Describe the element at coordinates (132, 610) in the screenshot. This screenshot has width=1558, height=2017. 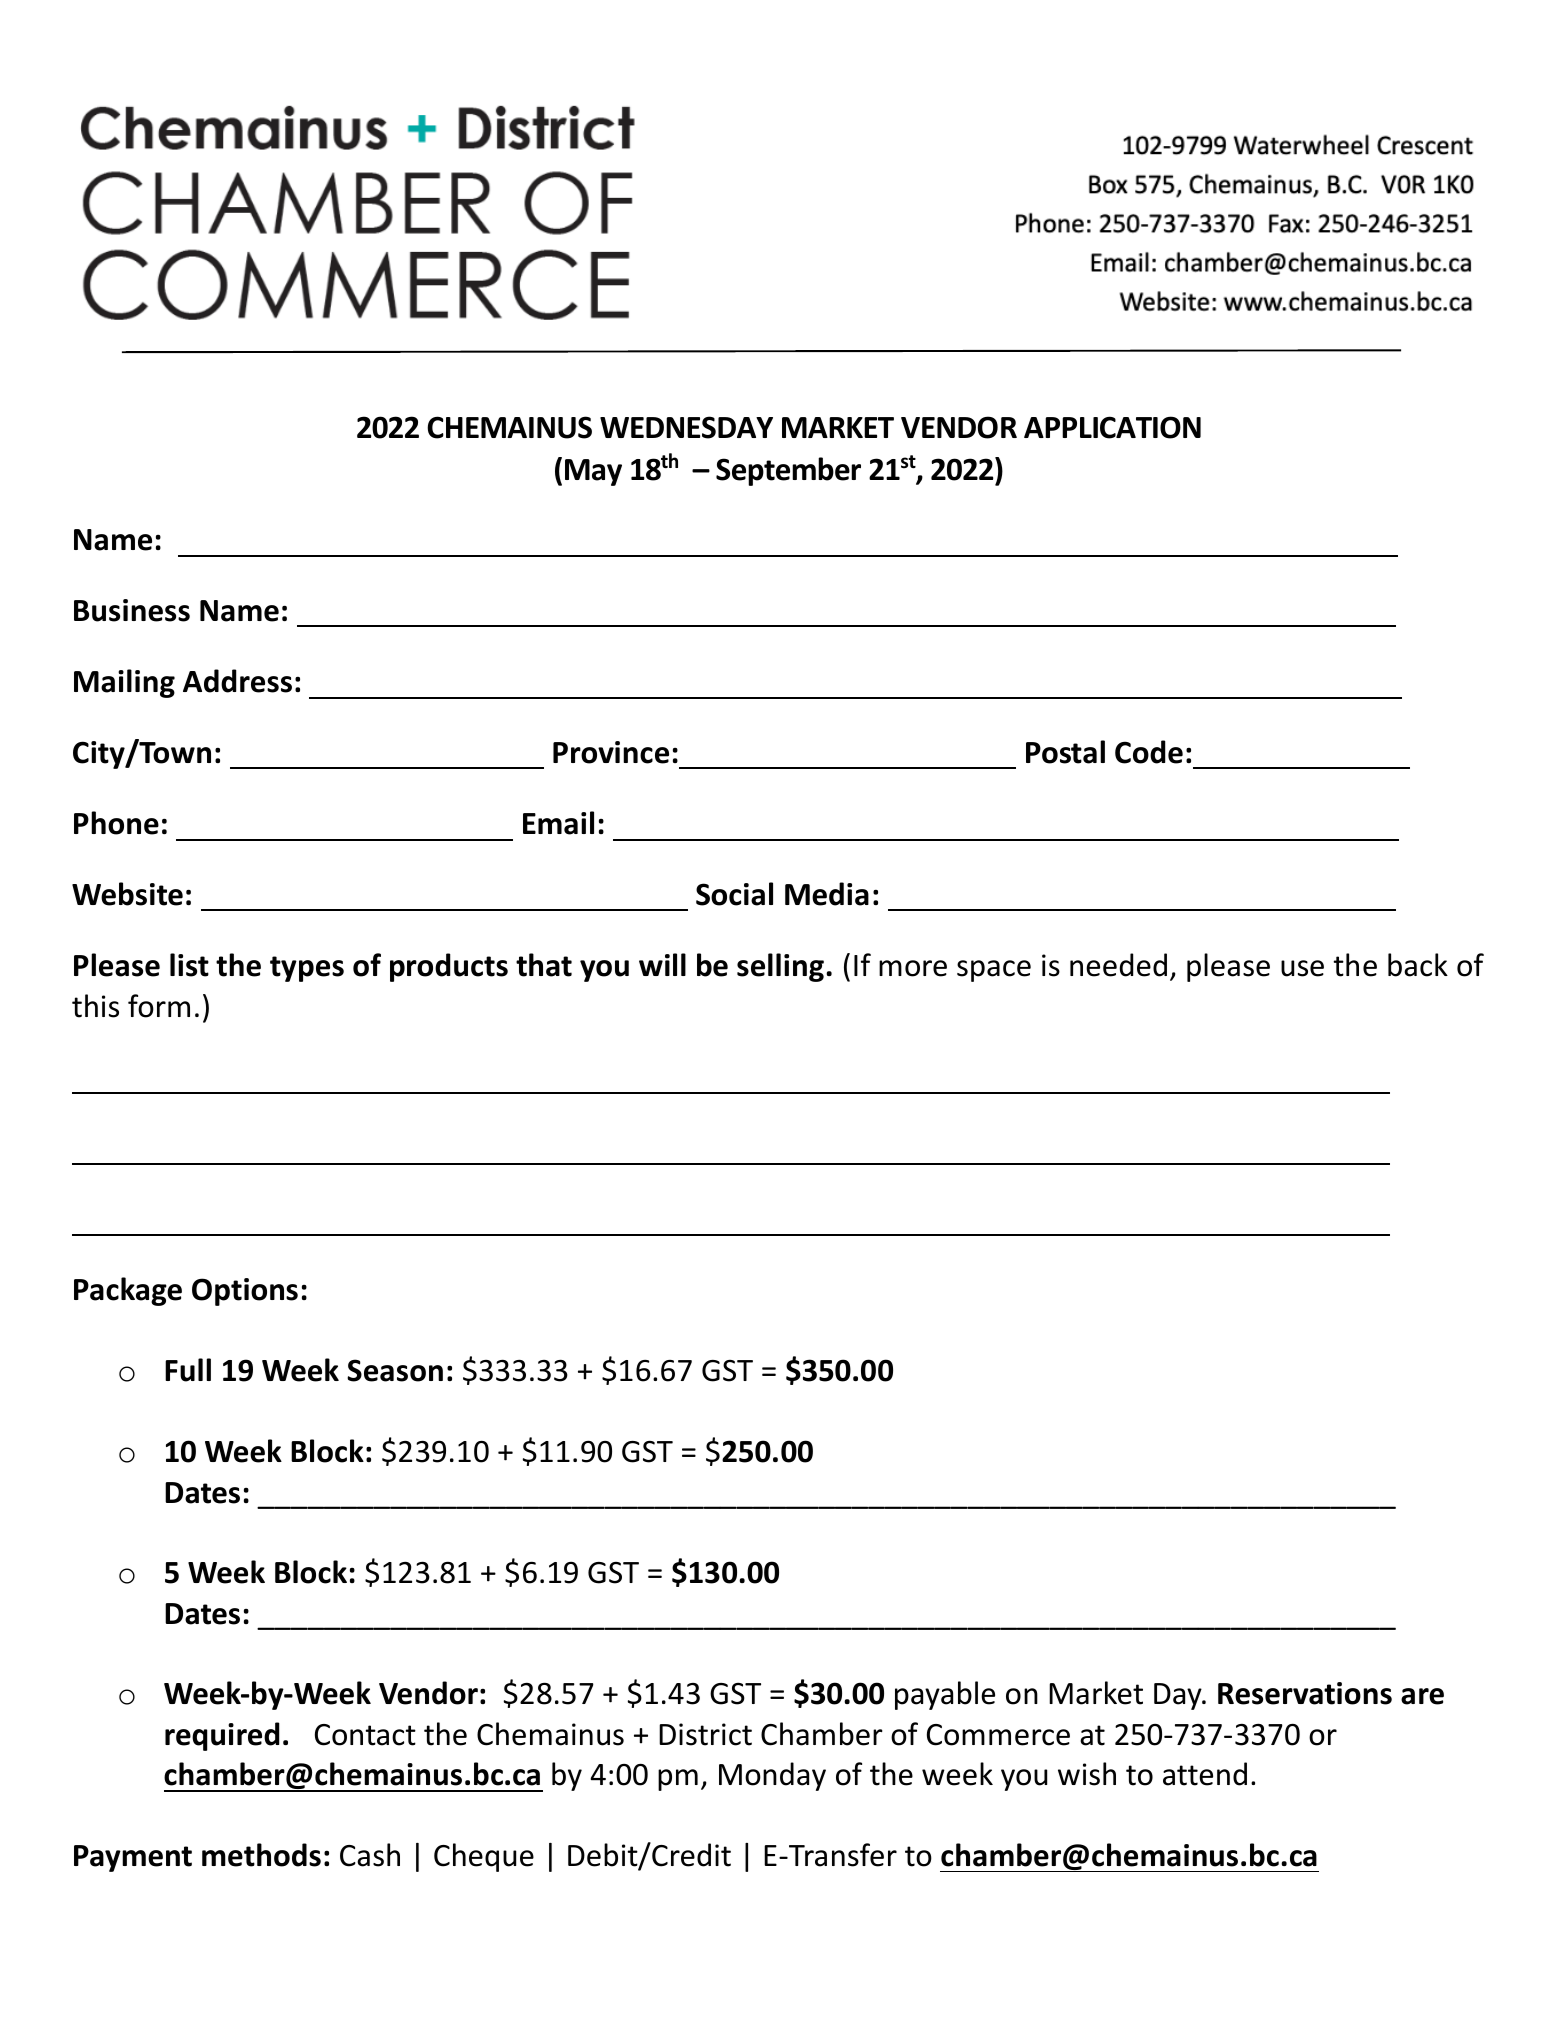
I see `Business` at that location.
